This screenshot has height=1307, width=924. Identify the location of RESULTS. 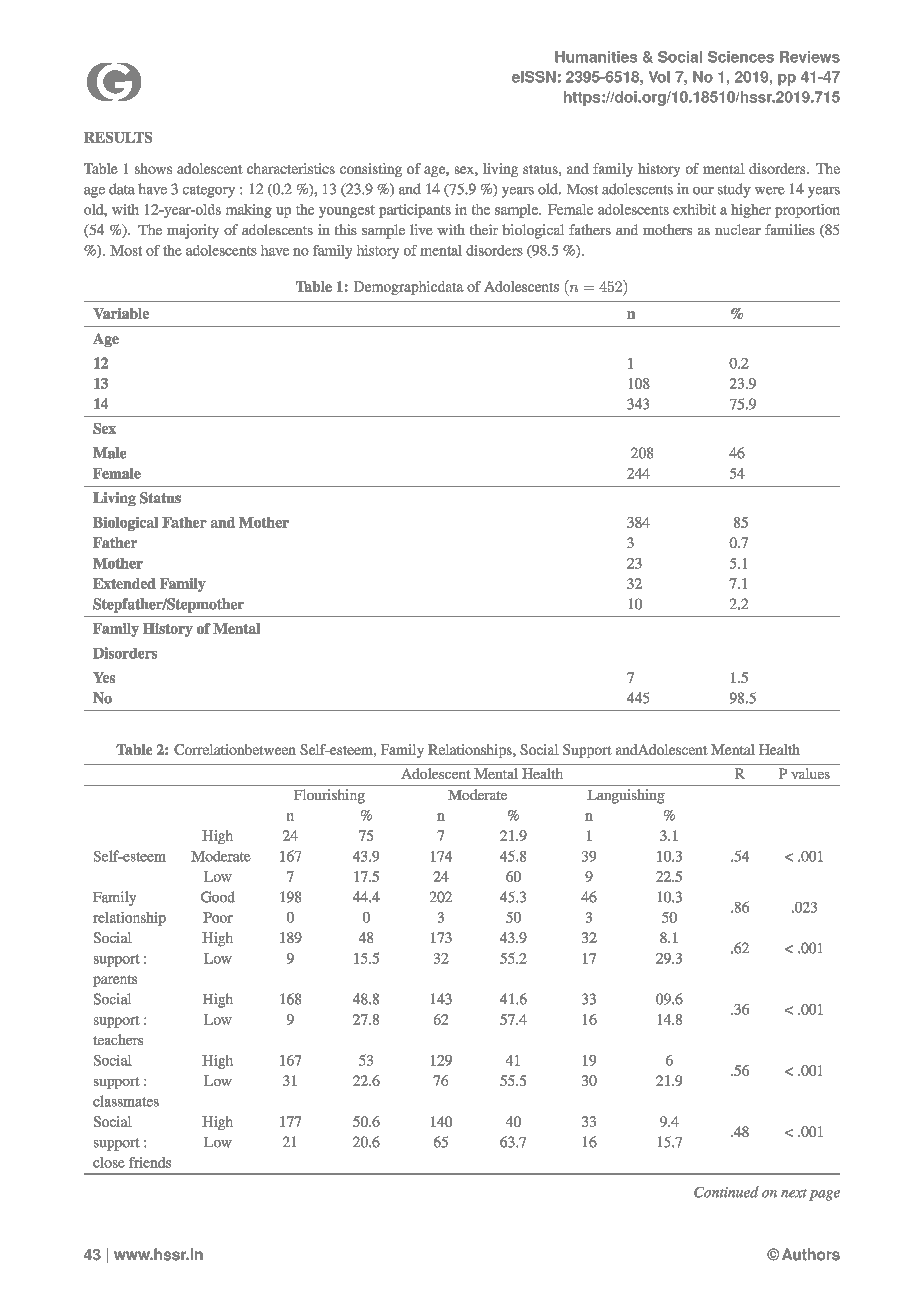
(118, 137).
